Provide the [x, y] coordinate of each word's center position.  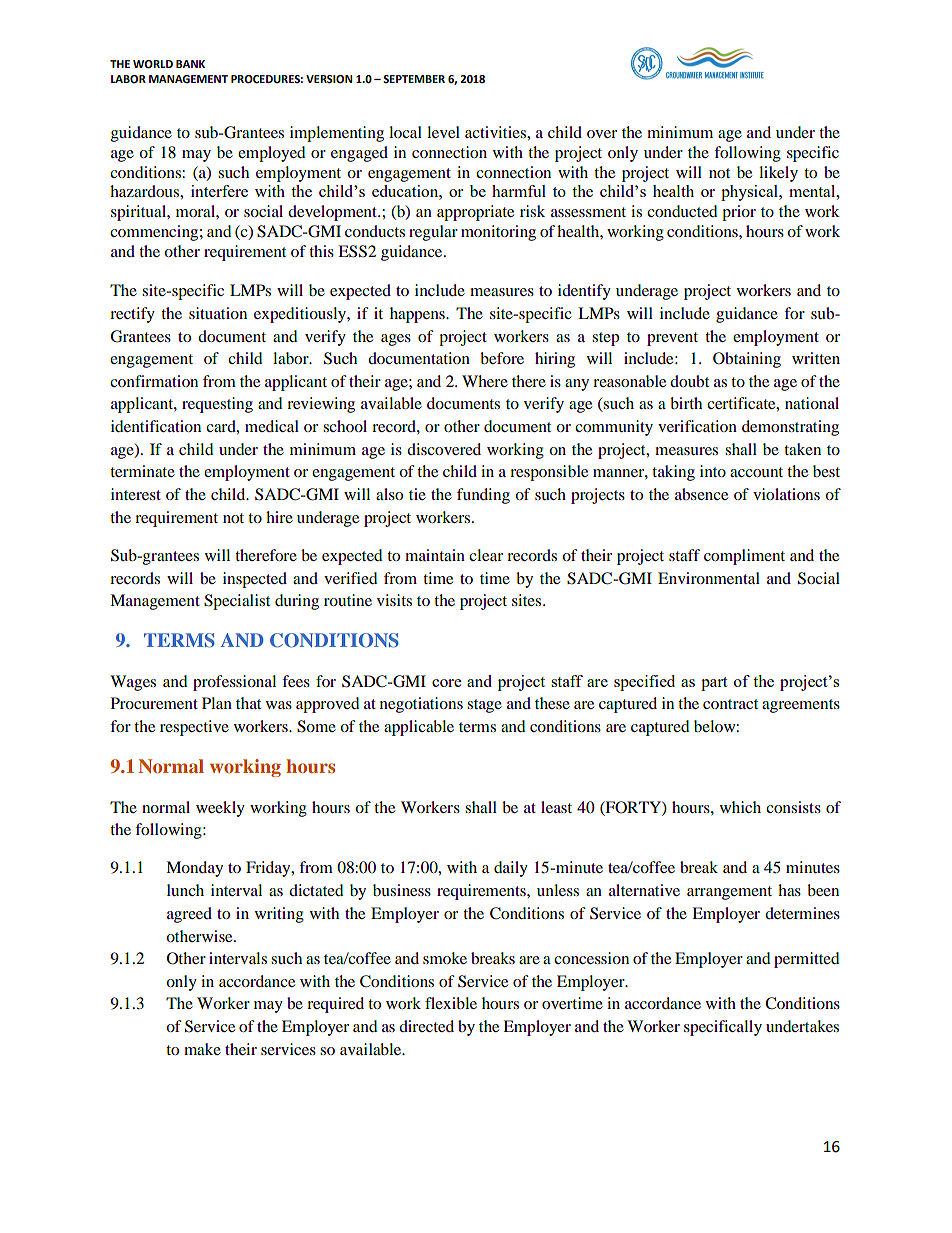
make [202, 1049]
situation [218, 313]
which [740, 807]
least [556, 807]
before [502, 358]
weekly [220, 809]
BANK [190, 64]
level [443, 132]
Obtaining [747, 360]
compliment [744, 557]
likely [778, 174]
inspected [255, 580]
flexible [451, 1003]
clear [486, 555]
